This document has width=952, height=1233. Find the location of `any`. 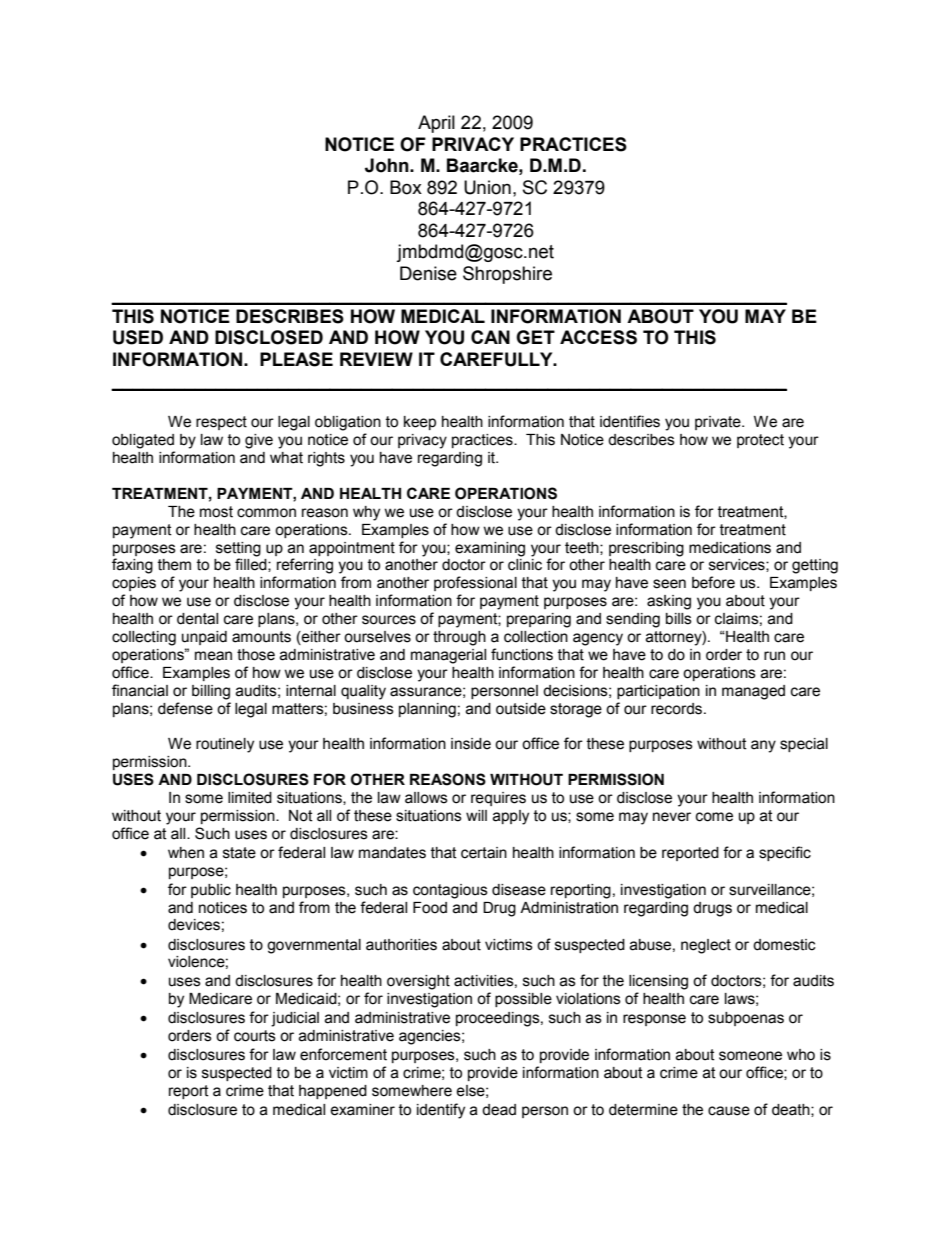

any is located at coordinates (763, 746).
